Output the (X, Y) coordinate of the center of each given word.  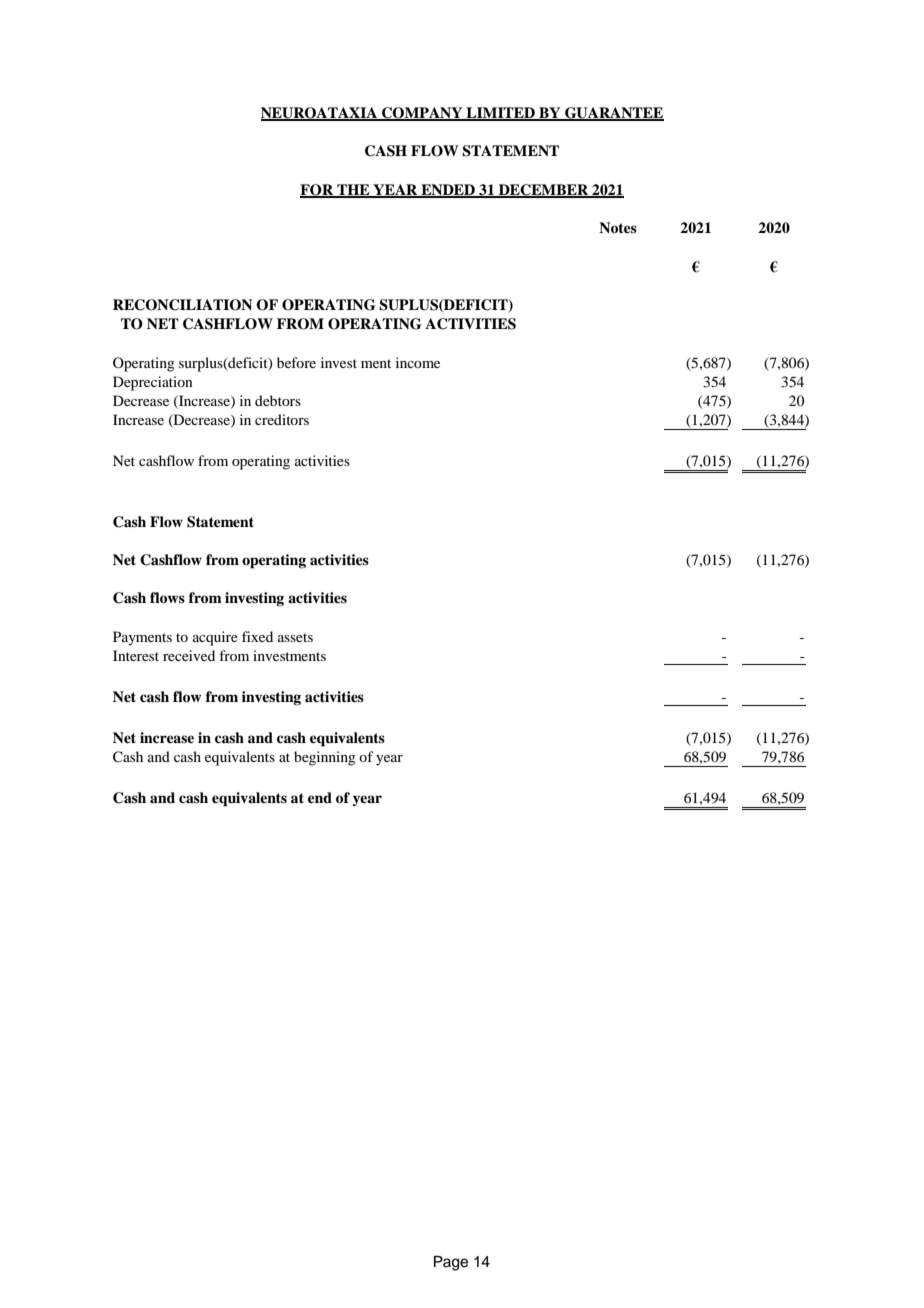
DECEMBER (544, 191)
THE (353, 190)
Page (451, 1263)
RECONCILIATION (182, 305)
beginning (325, 758)
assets (295, 637)
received (189, 655)
